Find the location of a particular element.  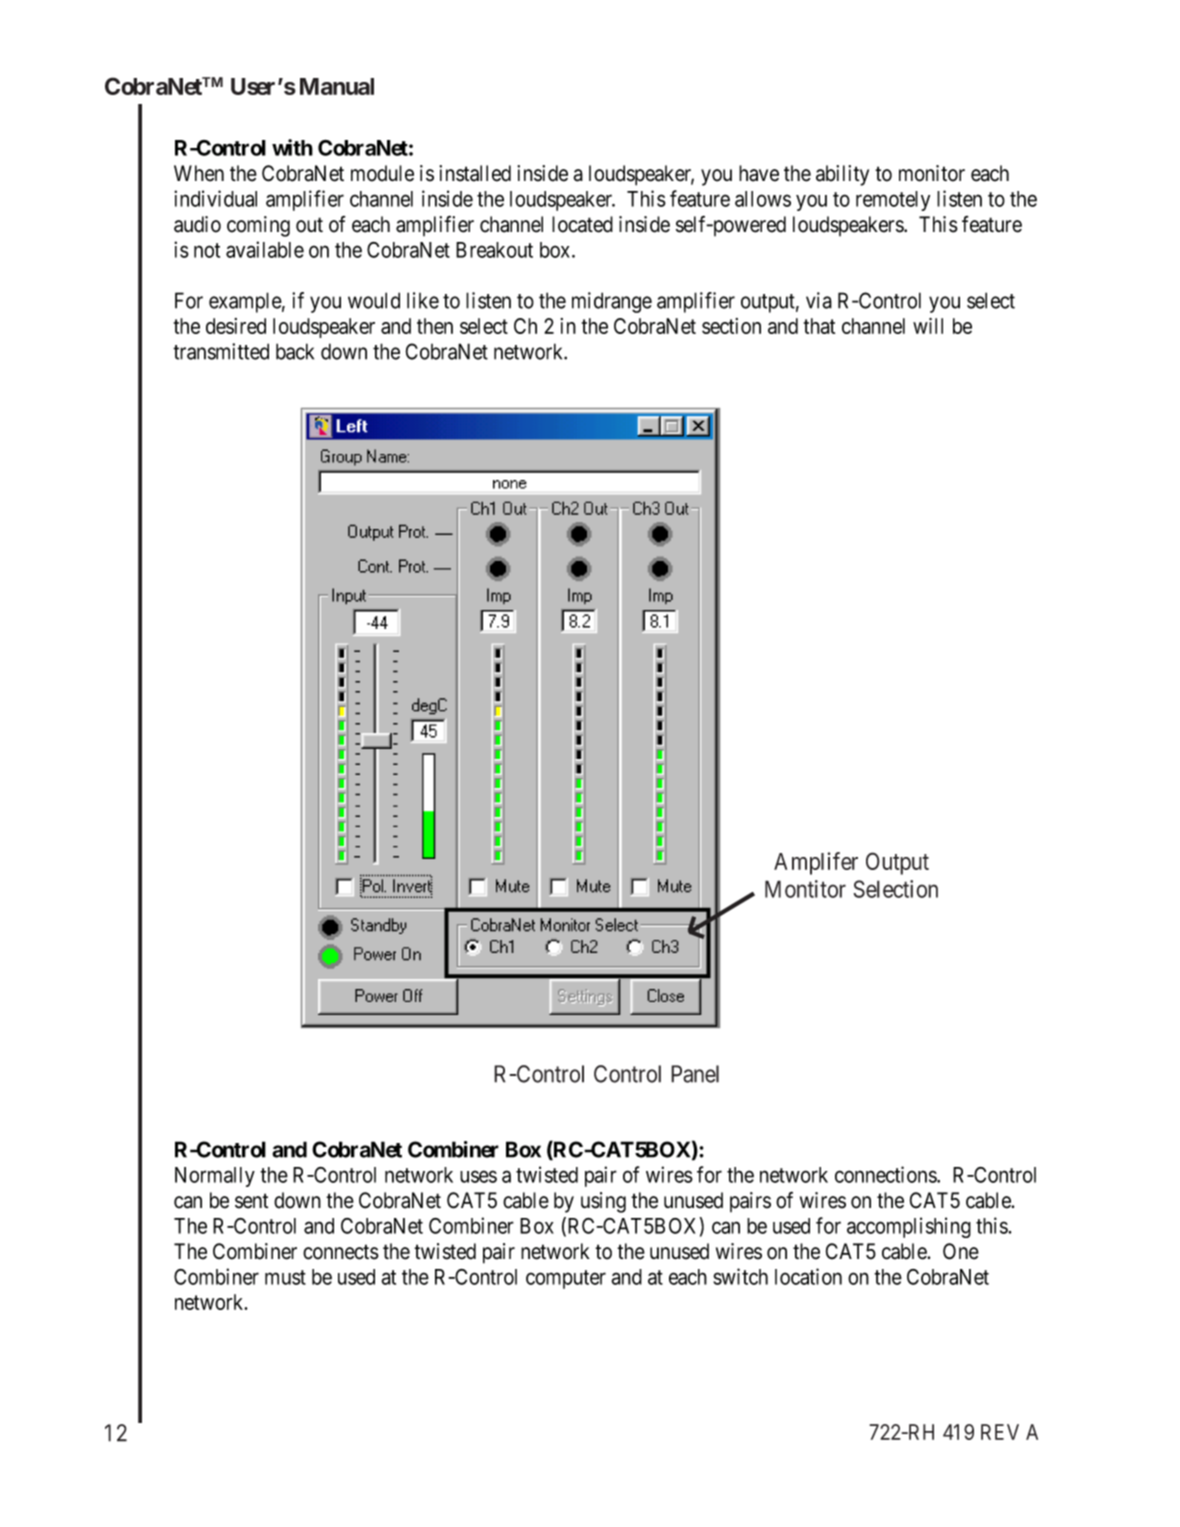

that is located at coordinates (819, 326).
